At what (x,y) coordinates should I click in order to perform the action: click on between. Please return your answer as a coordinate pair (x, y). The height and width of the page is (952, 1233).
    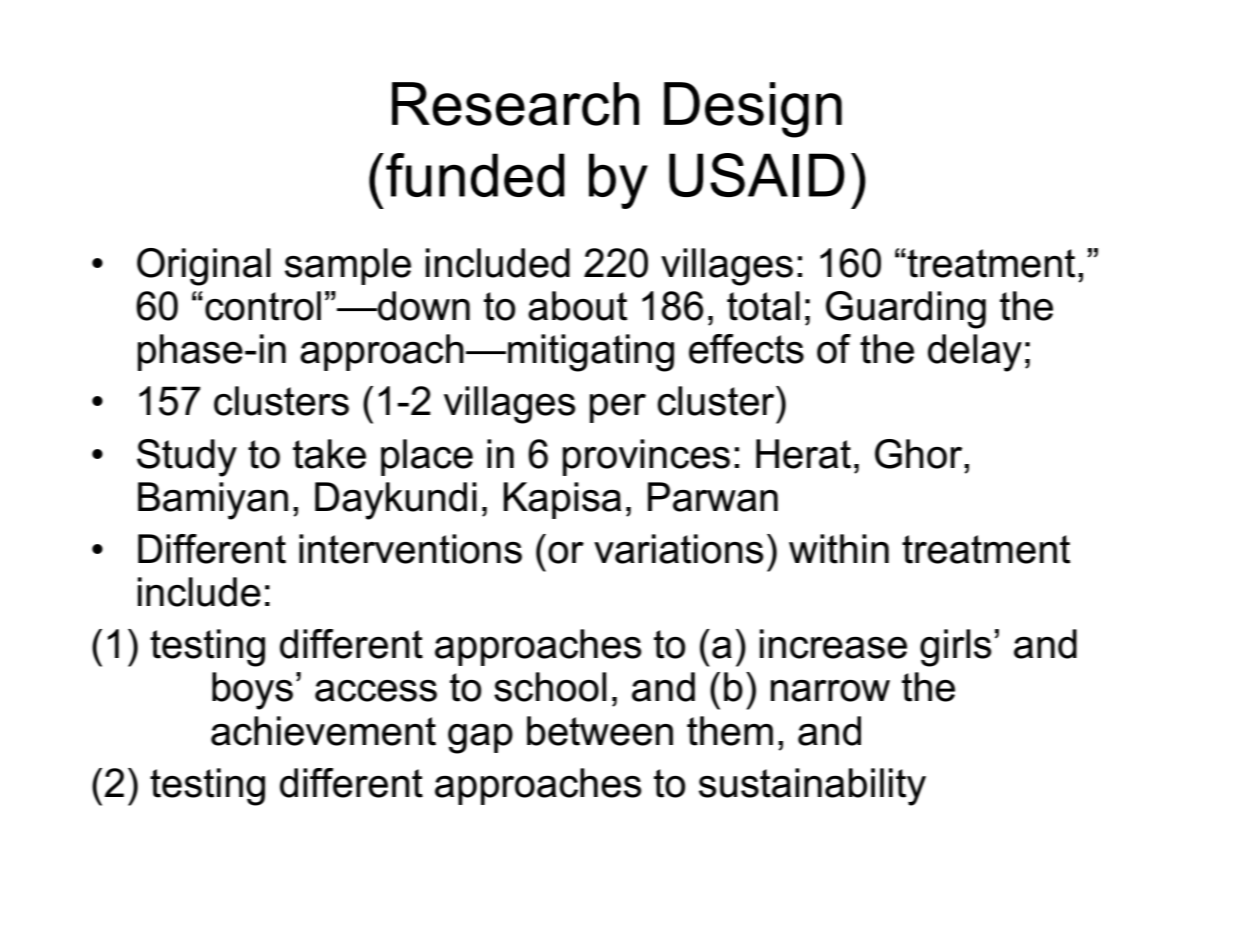
    Looking at the image, I should click on (600, 731).
